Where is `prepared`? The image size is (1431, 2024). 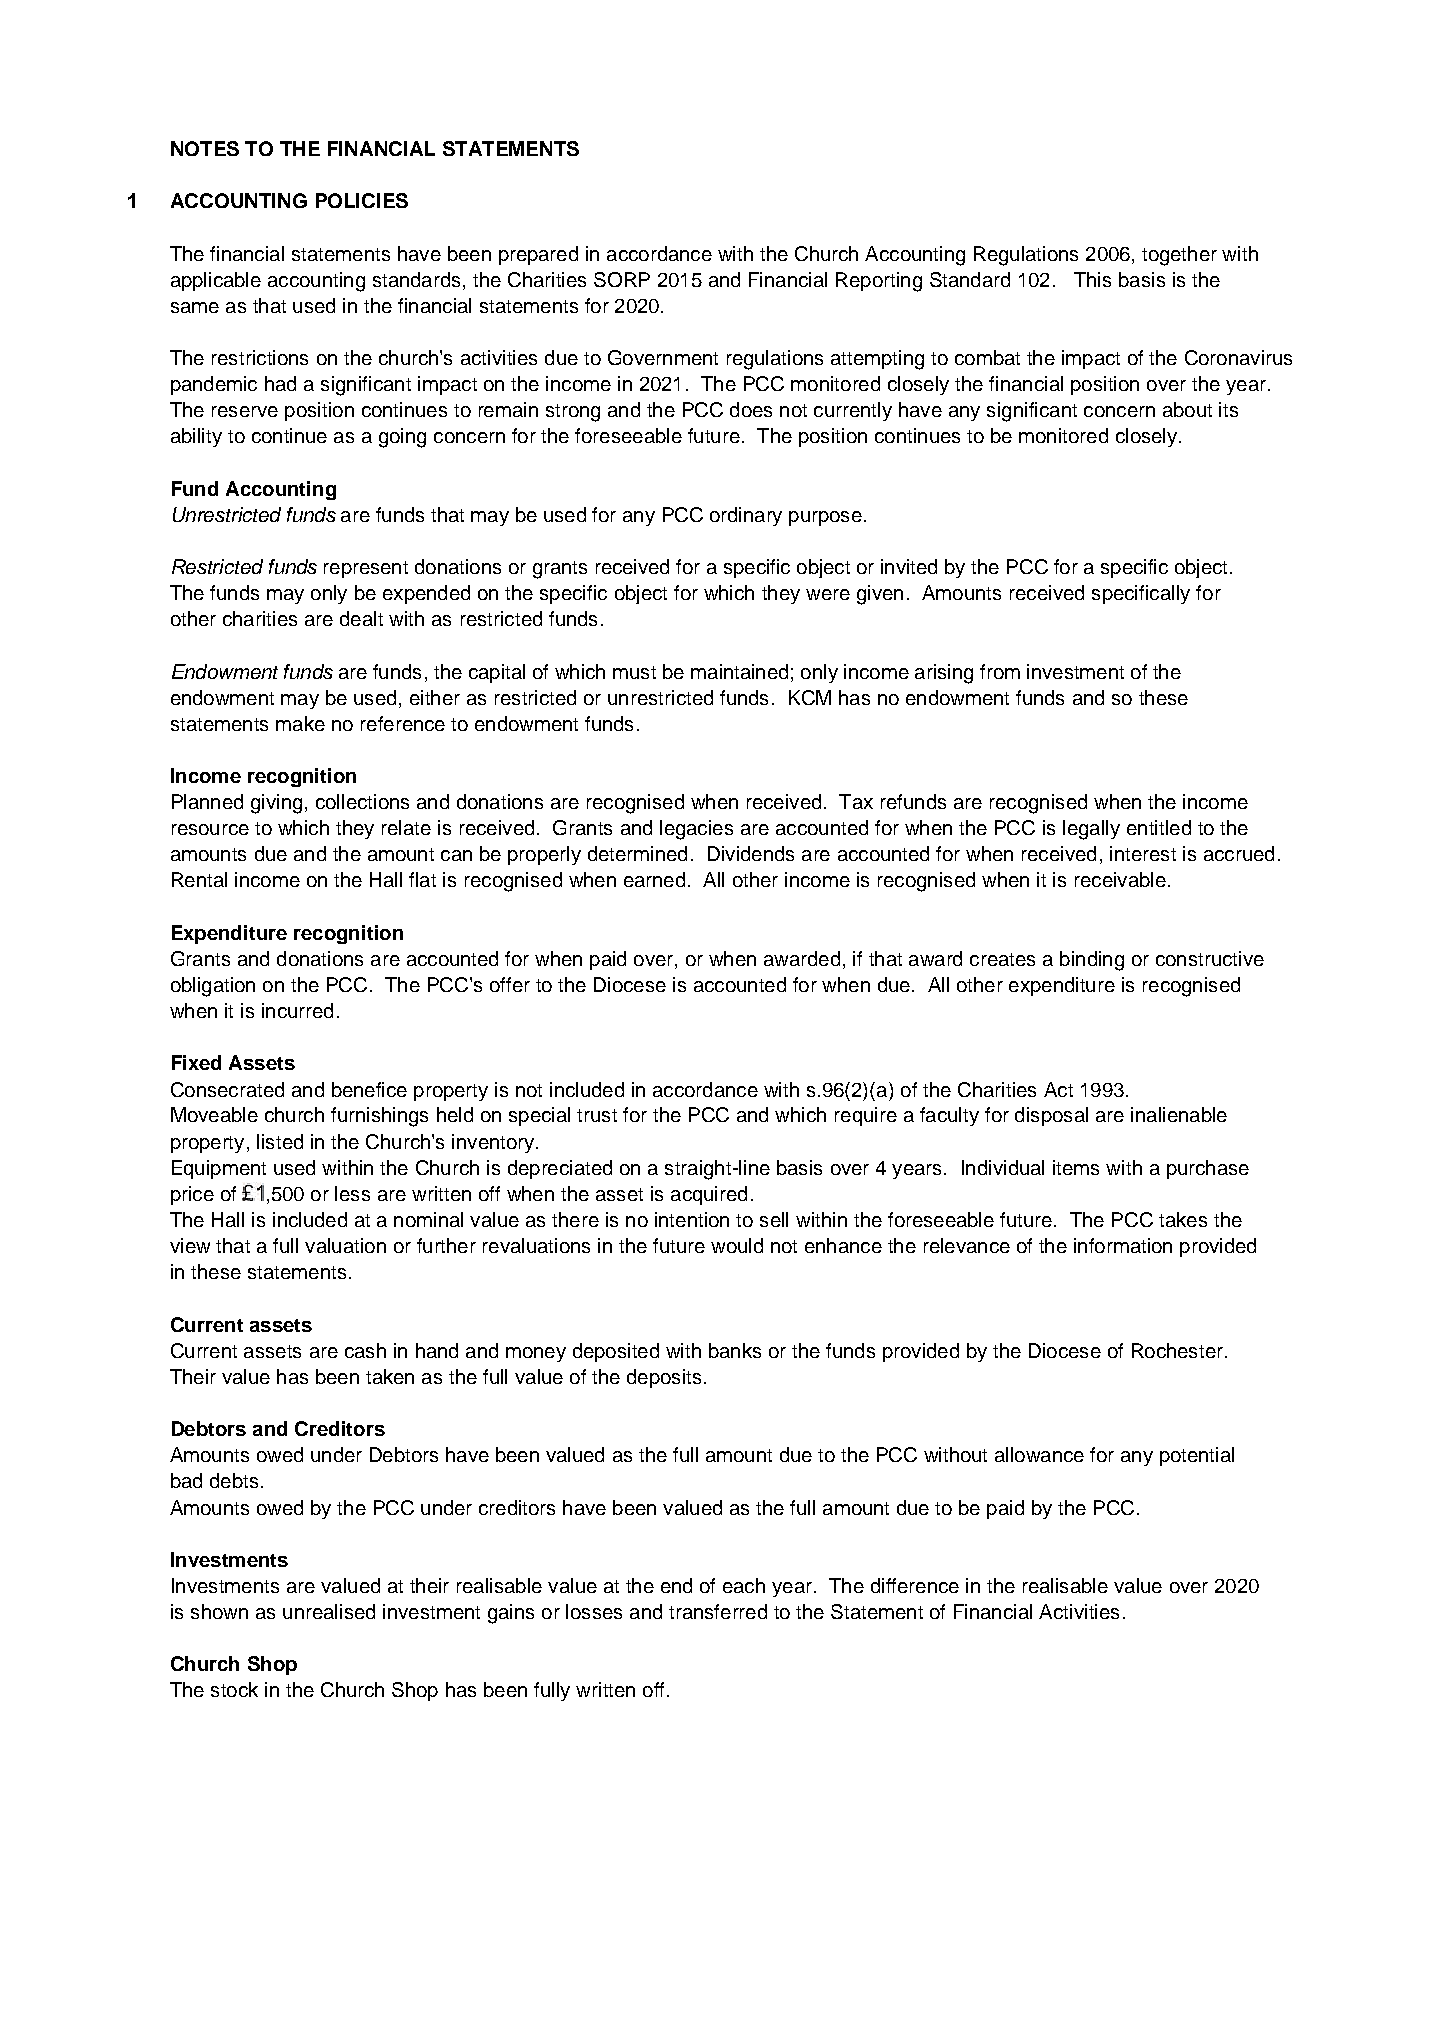
prepared is located at coordinates (538, 255).
